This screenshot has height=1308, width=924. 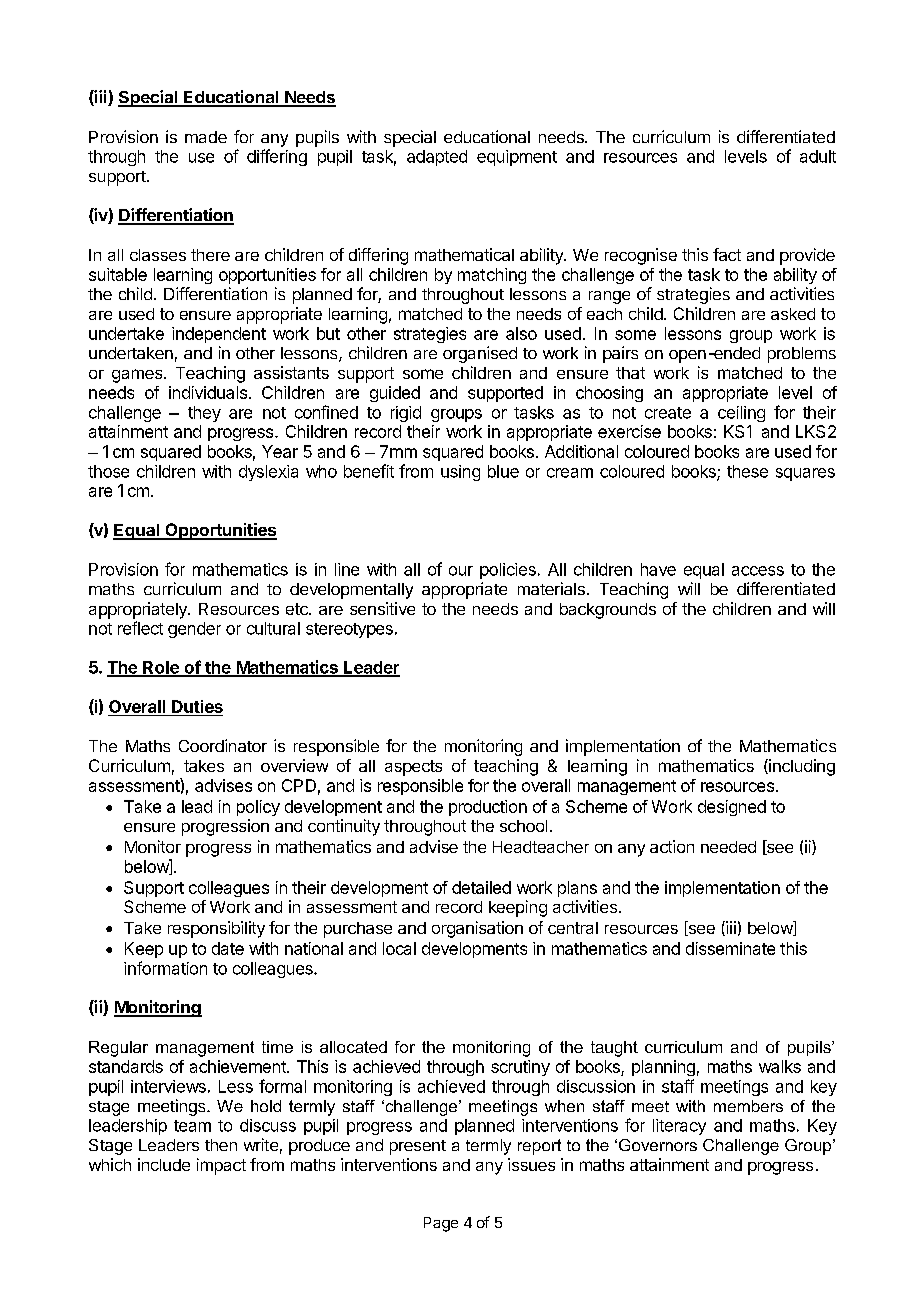 What do you see at coordinates (206, 137) in the screenshot?
I see `made` at bounding box center [206, 137].
